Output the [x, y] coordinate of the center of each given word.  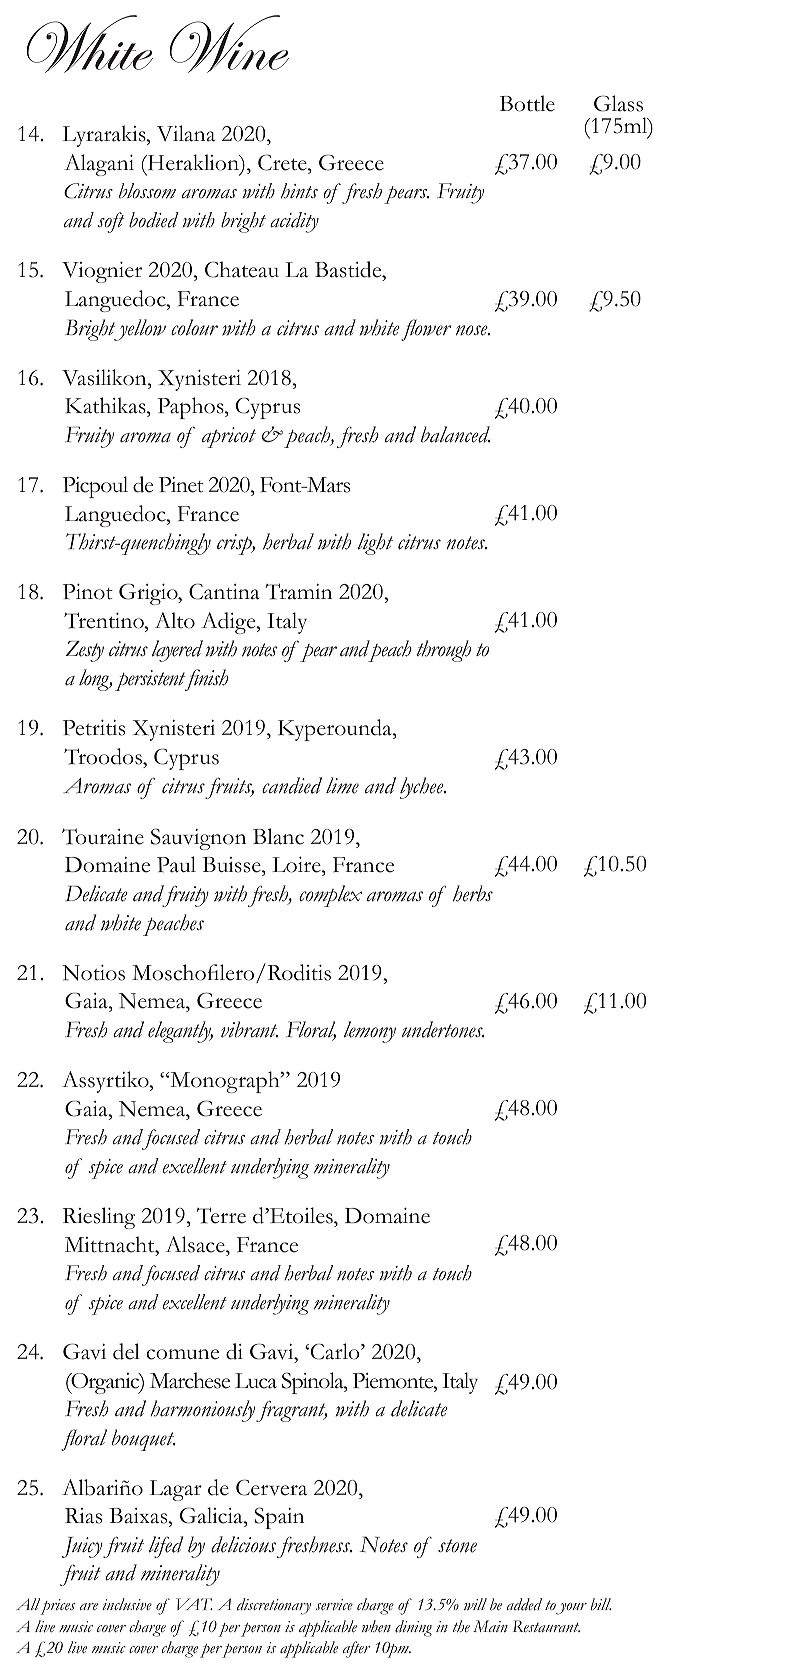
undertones [443, 1029]
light [375, 544]
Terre [221, 1215]
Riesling [99, 1218]
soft [111, 222]
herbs [473, 893]
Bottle [527, 103]
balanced [456, 434]
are [89, 1607]
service [334, 1605]
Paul [176, 864]
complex [330, 896]
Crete [283, 162]
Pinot [88, 592]
